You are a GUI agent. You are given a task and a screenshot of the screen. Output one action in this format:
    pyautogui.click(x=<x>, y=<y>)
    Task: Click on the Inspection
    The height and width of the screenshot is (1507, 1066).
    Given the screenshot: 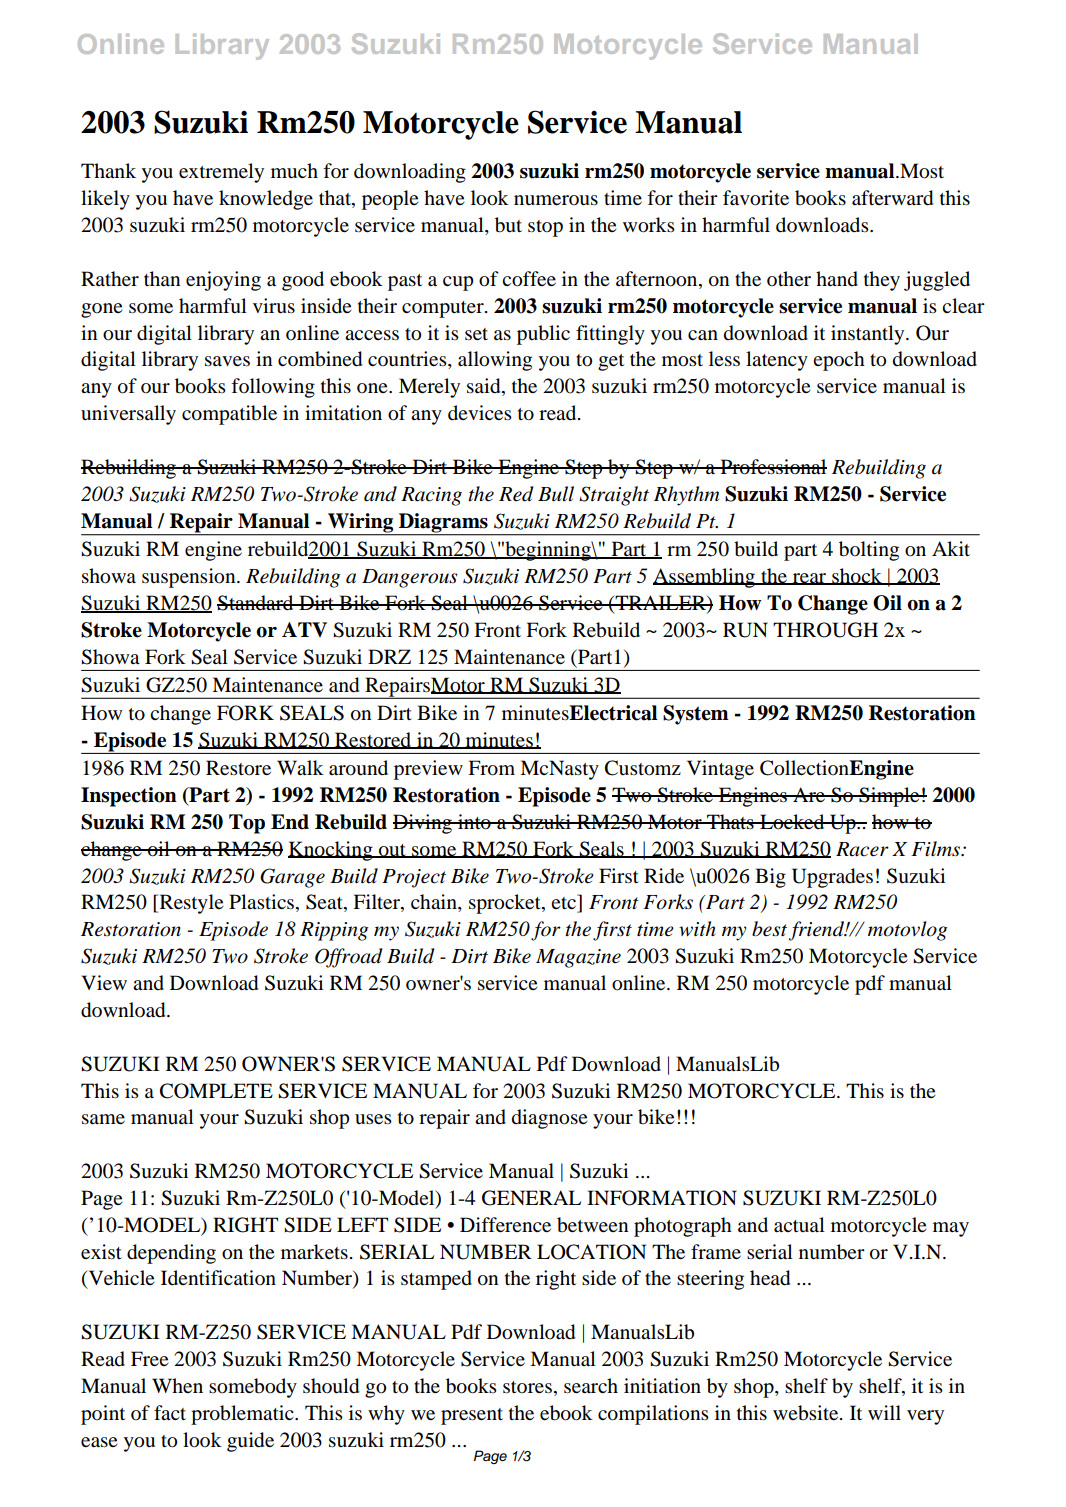 What is the action you would take?
    pyautogui.click(x=129, y=797)
